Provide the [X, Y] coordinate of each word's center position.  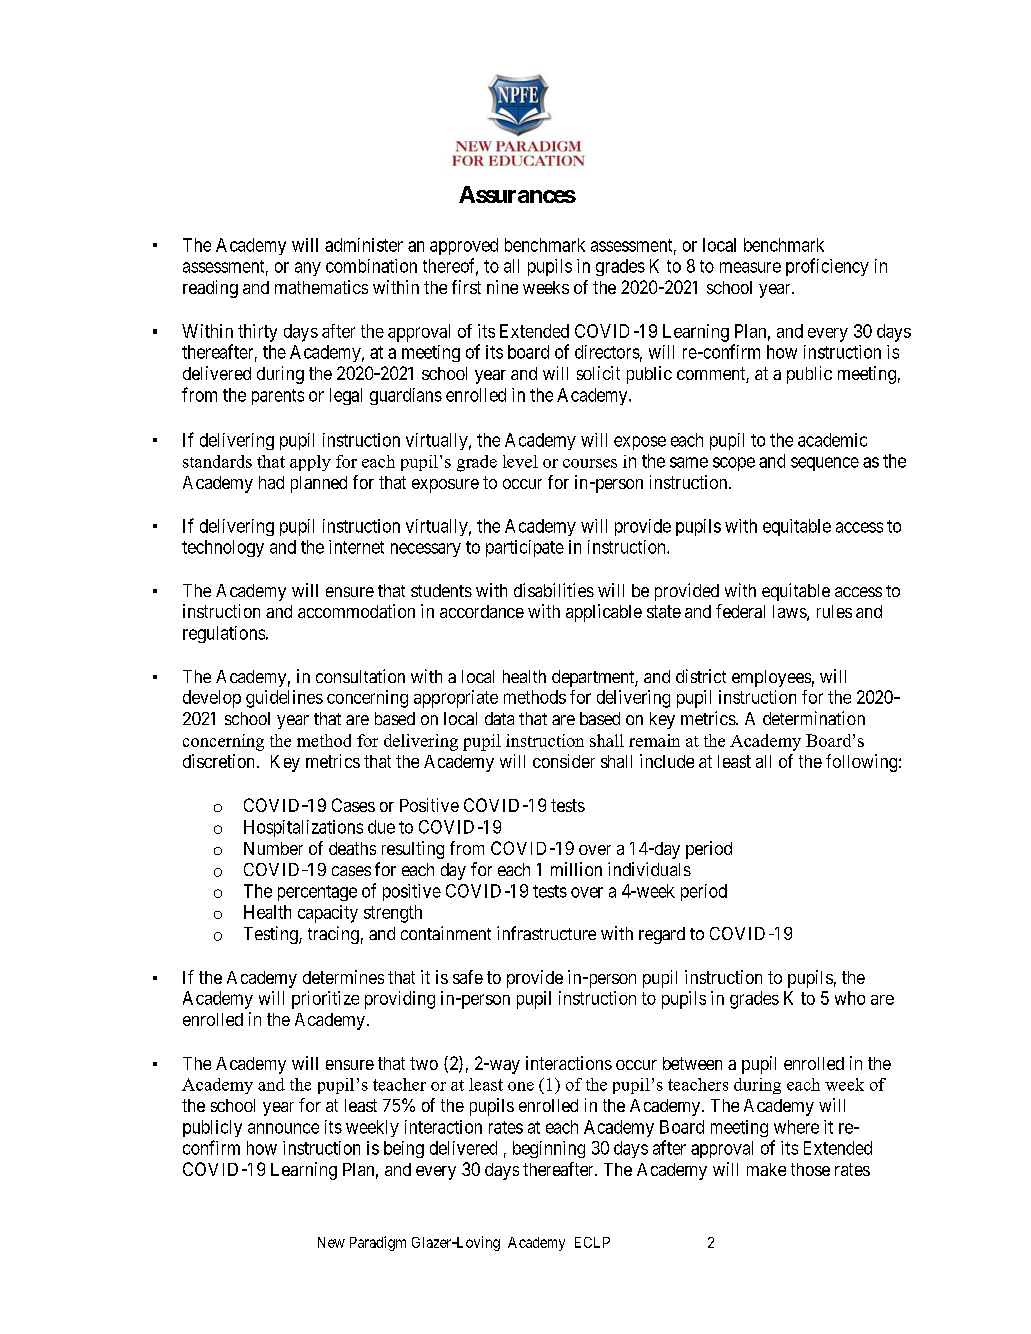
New [331, 1242]
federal [740, 611]
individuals [649, 869]
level [520, 461]
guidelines [284, 699]
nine [502, 287]
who [850, 998]
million [576, 869]
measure [750, 267]
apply [310, 463]
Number [273, 848]
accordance [482, 611]
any [308, 269]
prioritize [325, 1000]
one [521, 1086]
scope [734, 464]
